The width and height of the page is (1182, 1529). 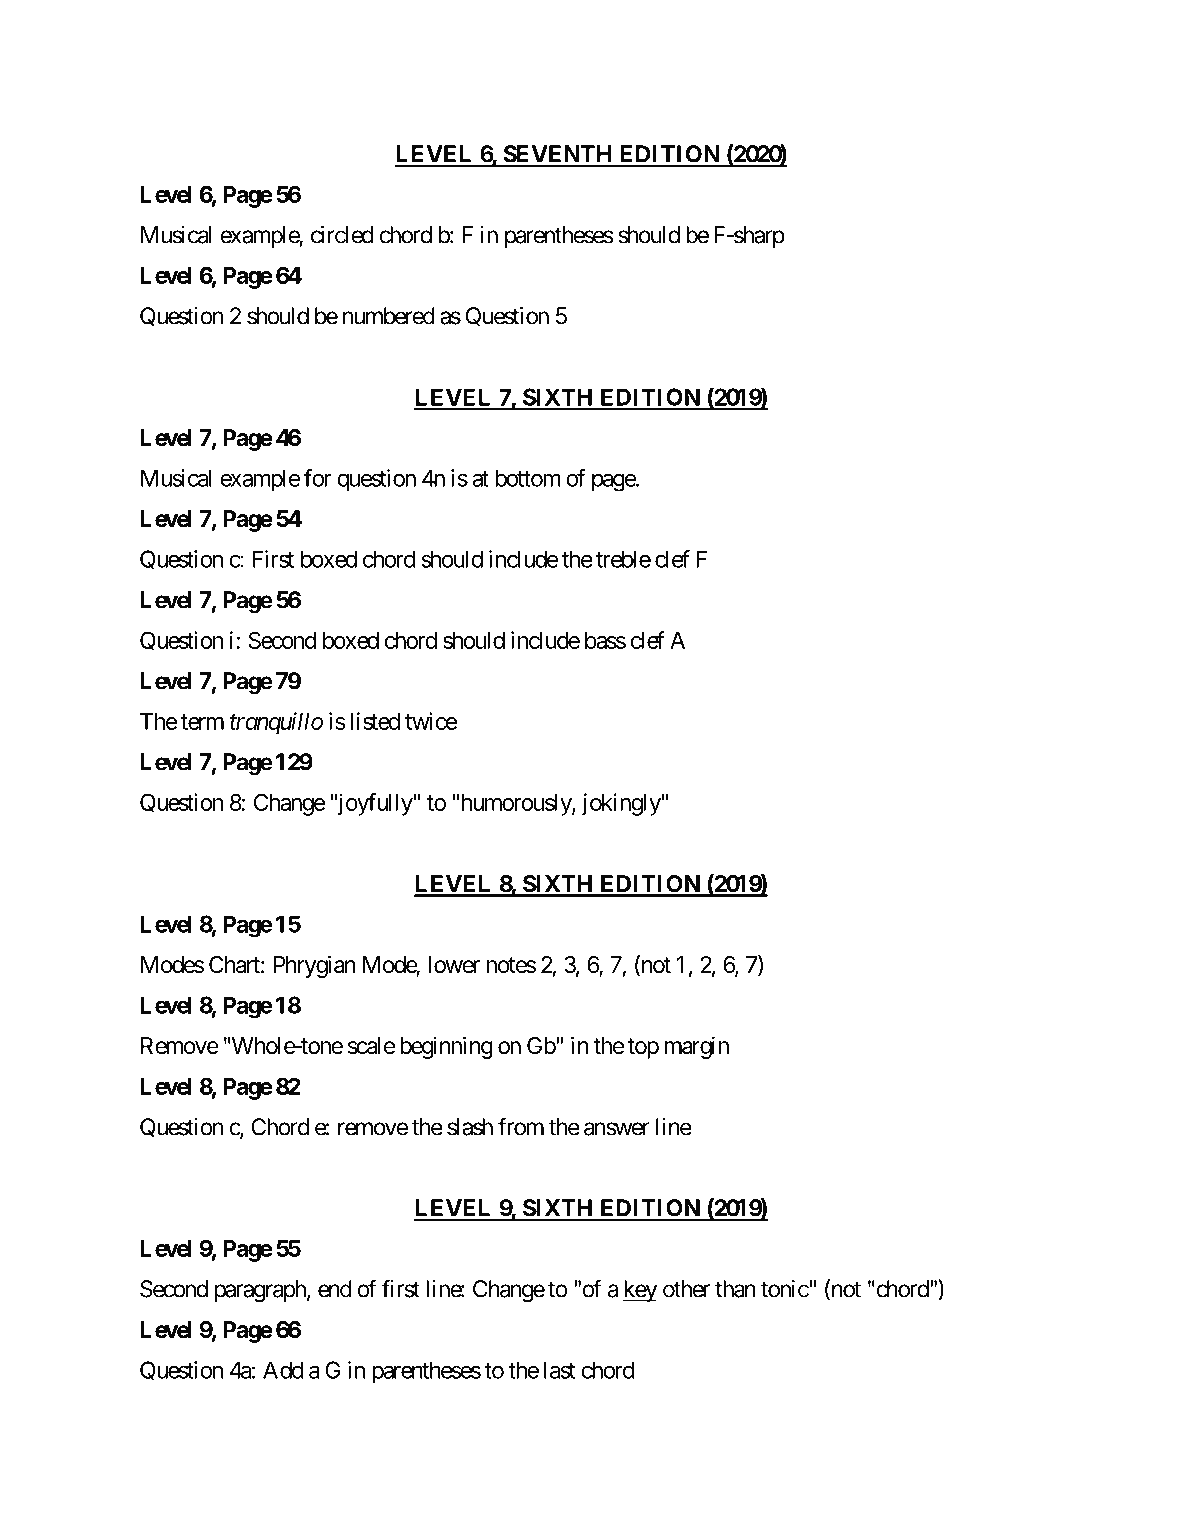 What do you see at coordinates (621, 804) in the page?
I see `jokingly` at bounding box center [621, 804].
